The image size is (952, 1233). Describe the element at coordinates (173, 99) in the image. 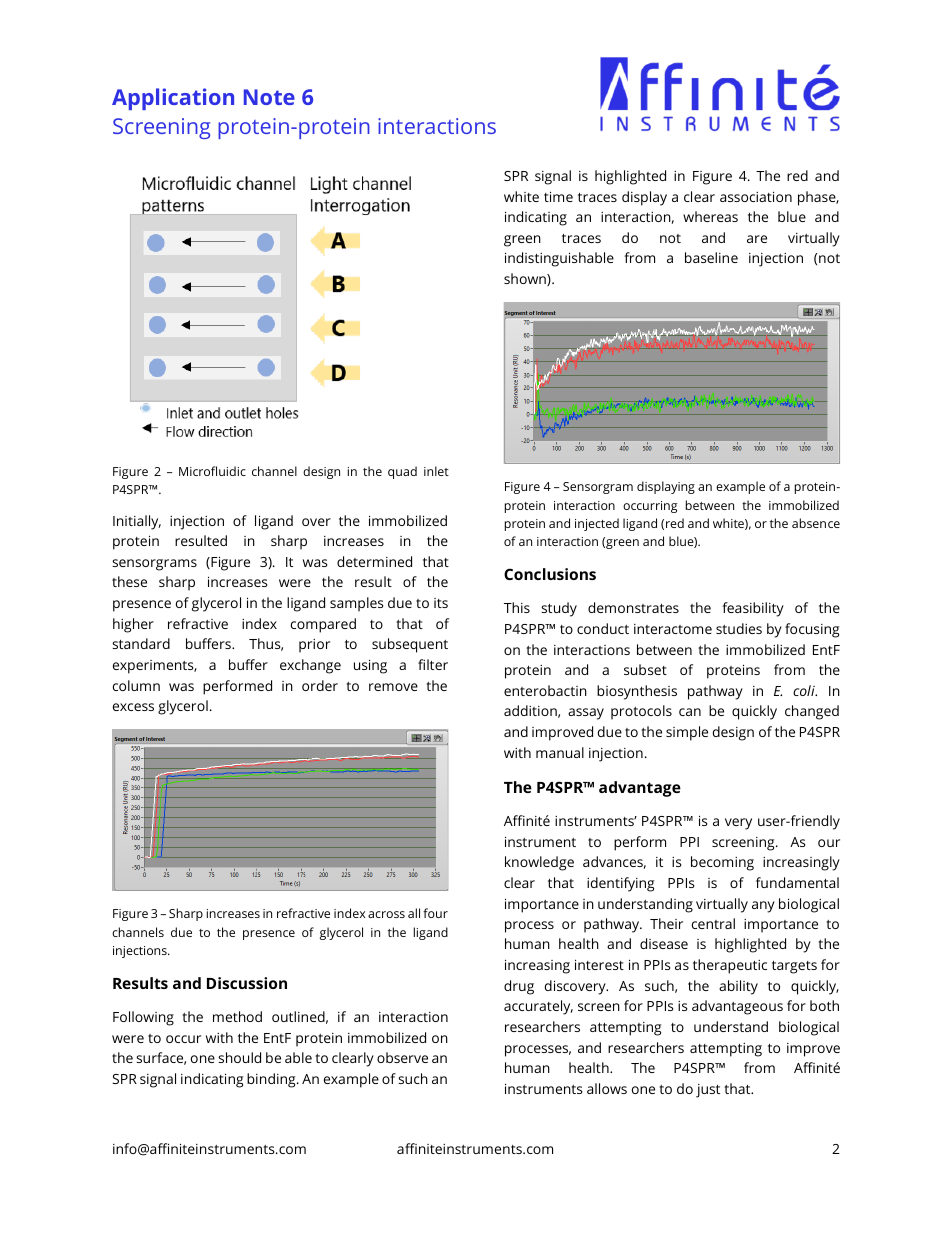

I see `Application` at that location.
